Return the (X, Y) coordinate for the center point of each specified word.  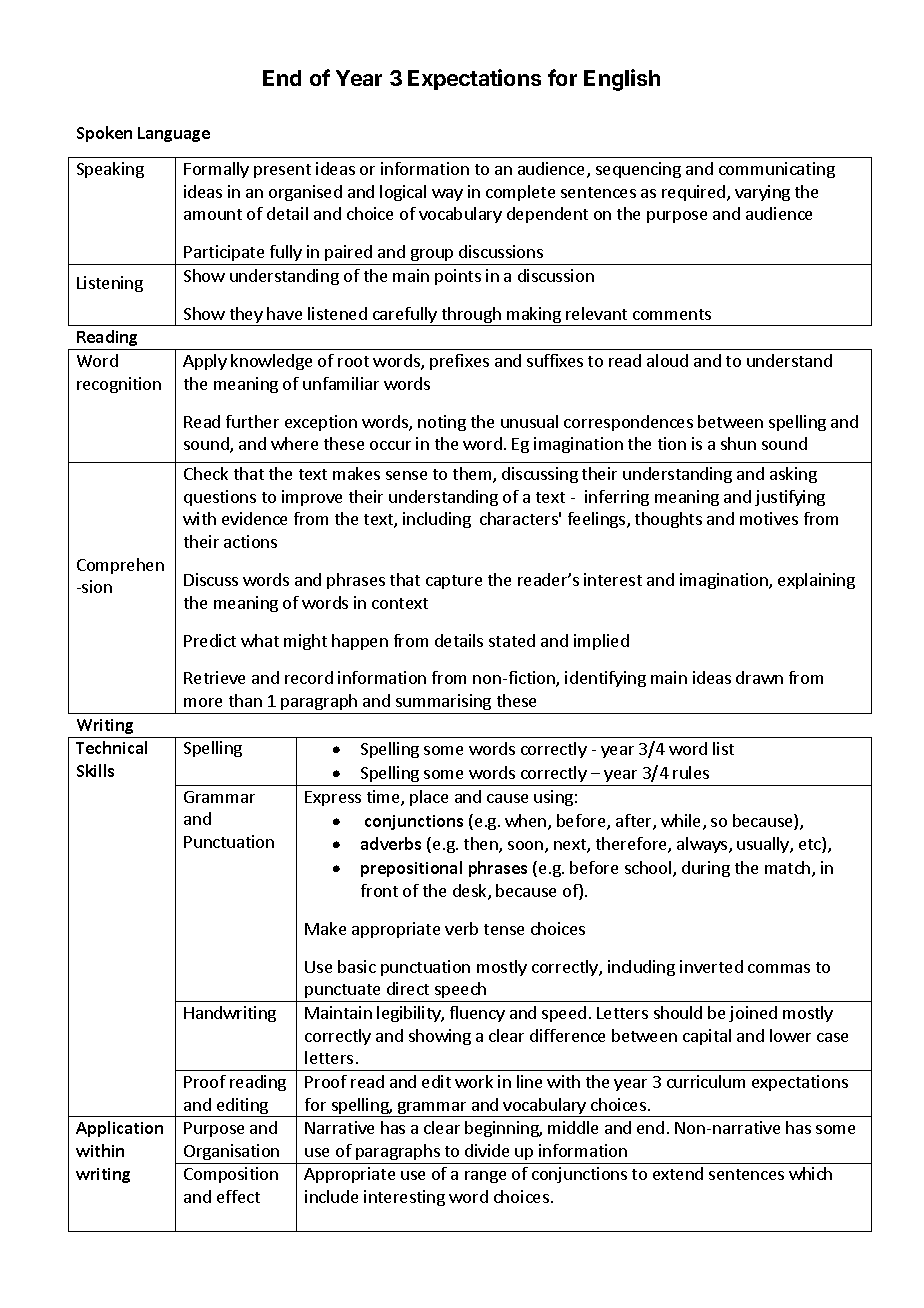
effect (238, 1196)
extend (678, 1173)
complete (520, 193)
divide (487, 1150)
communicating (777, 170)
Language (174, 134)
